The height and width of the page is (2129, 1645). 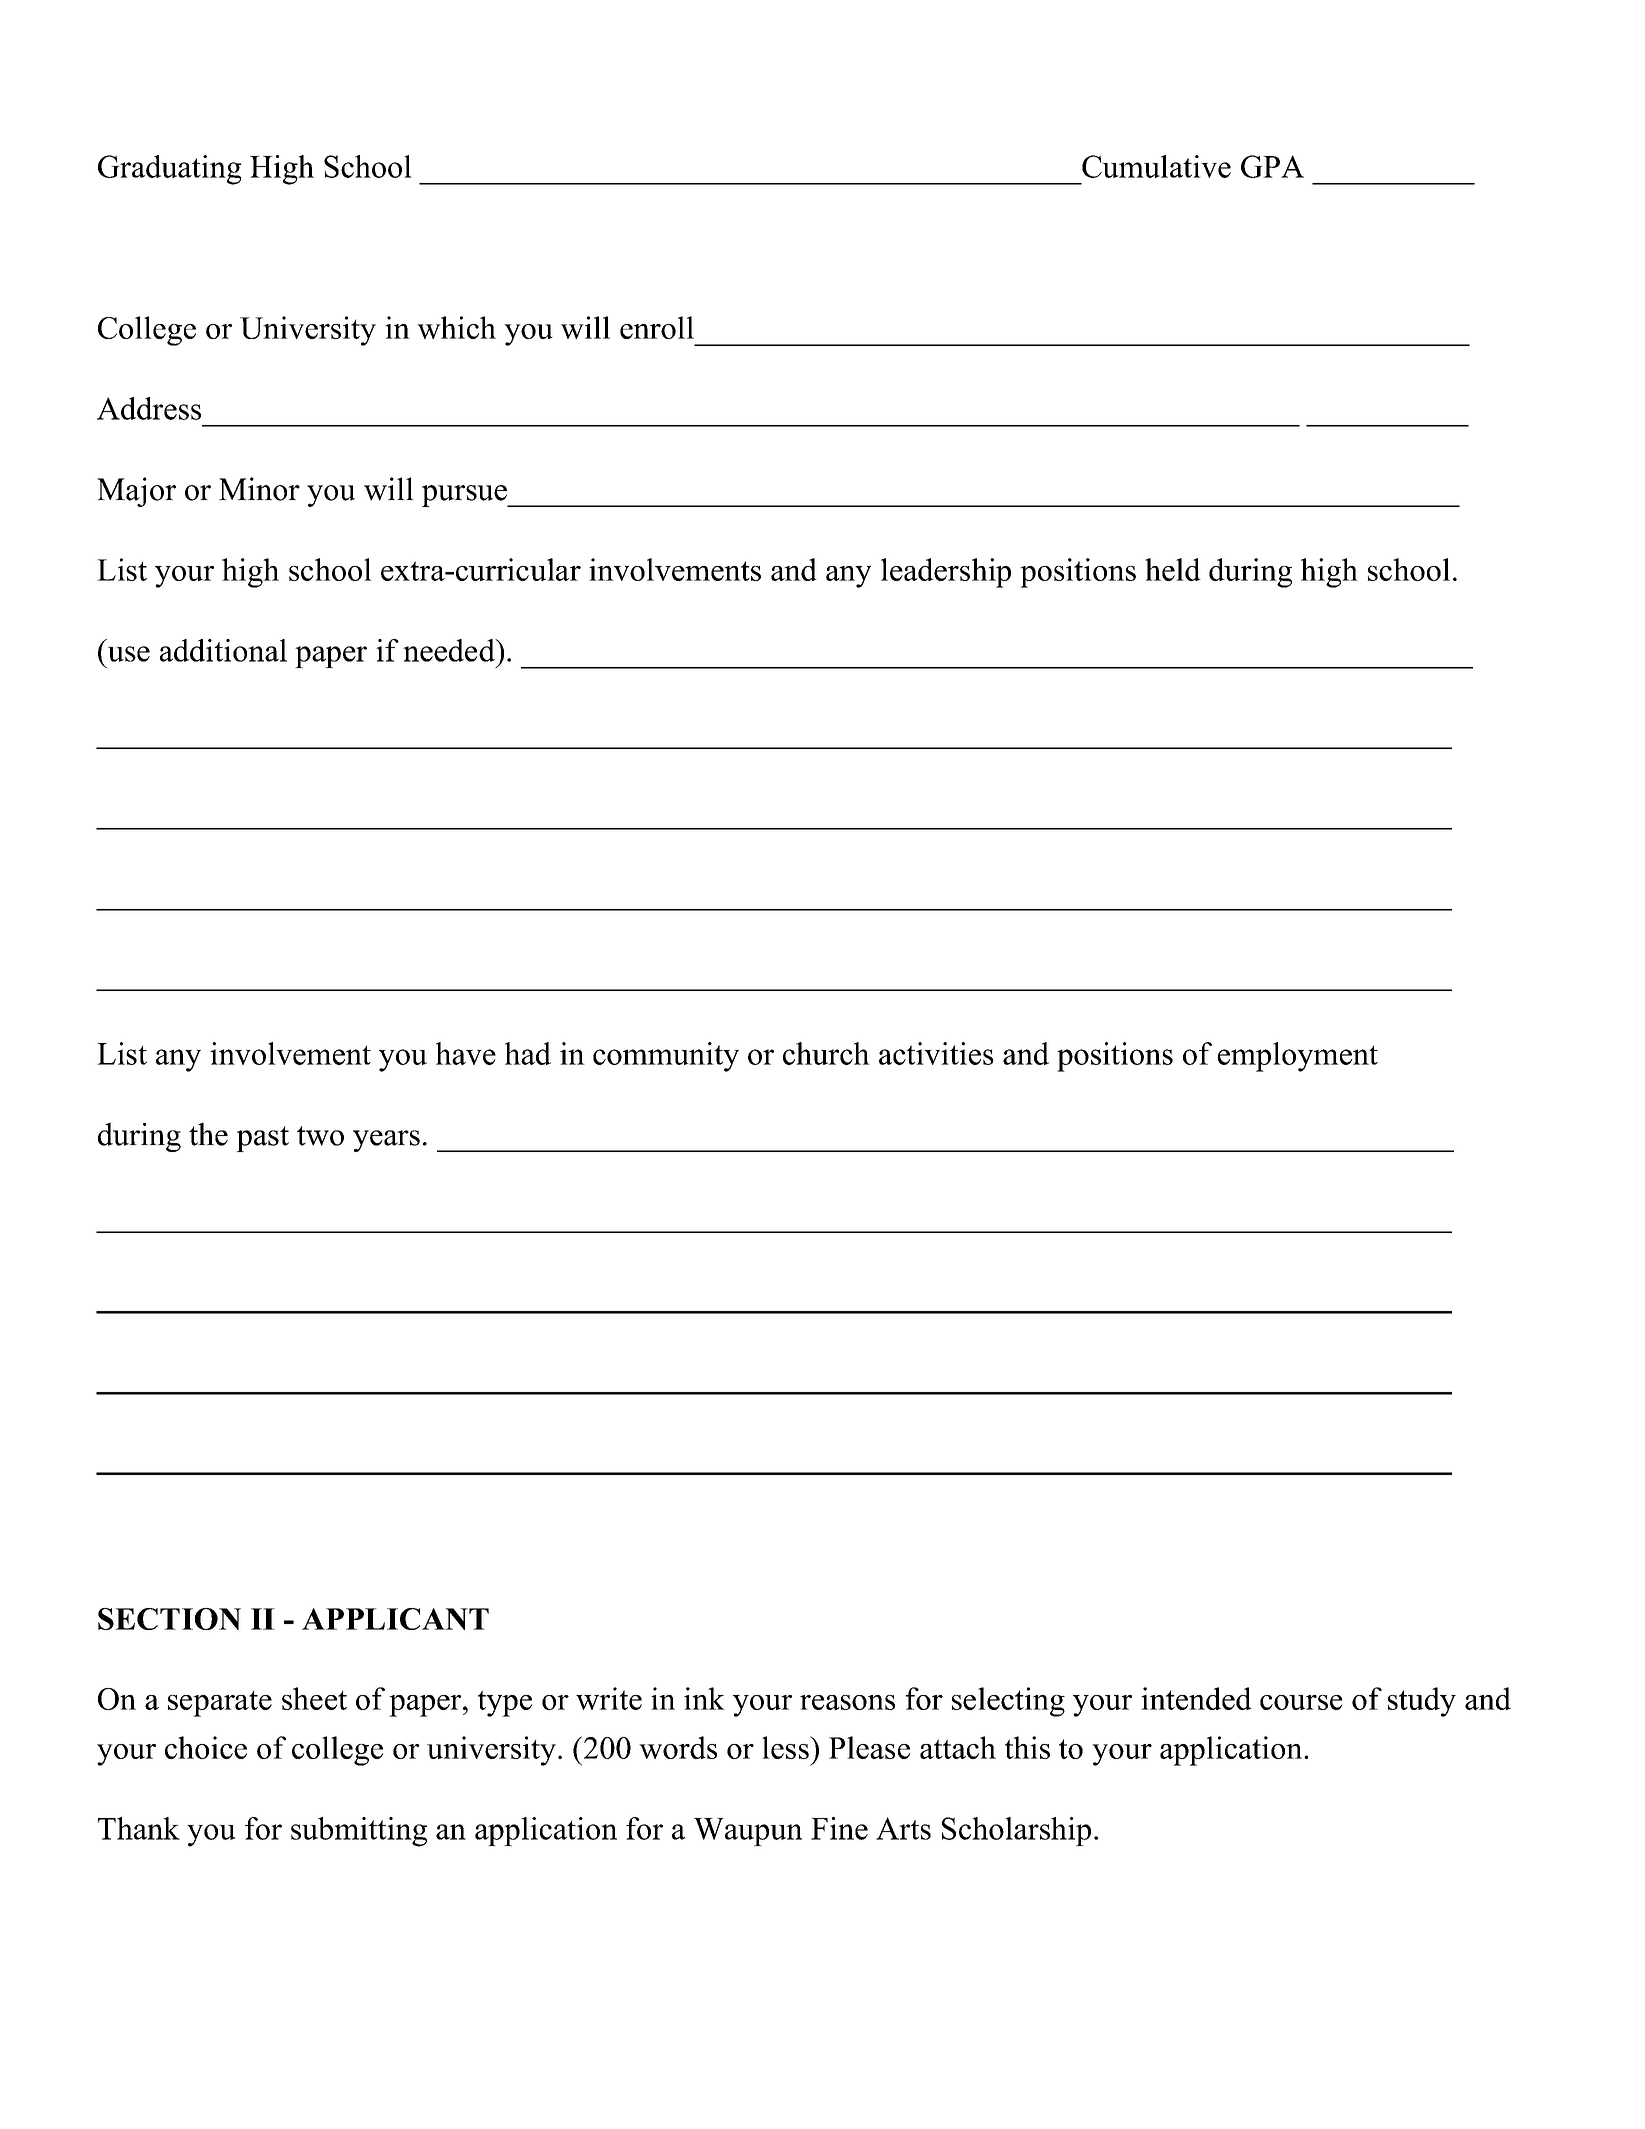 I want to click on which, so click(x=456, y=327).
